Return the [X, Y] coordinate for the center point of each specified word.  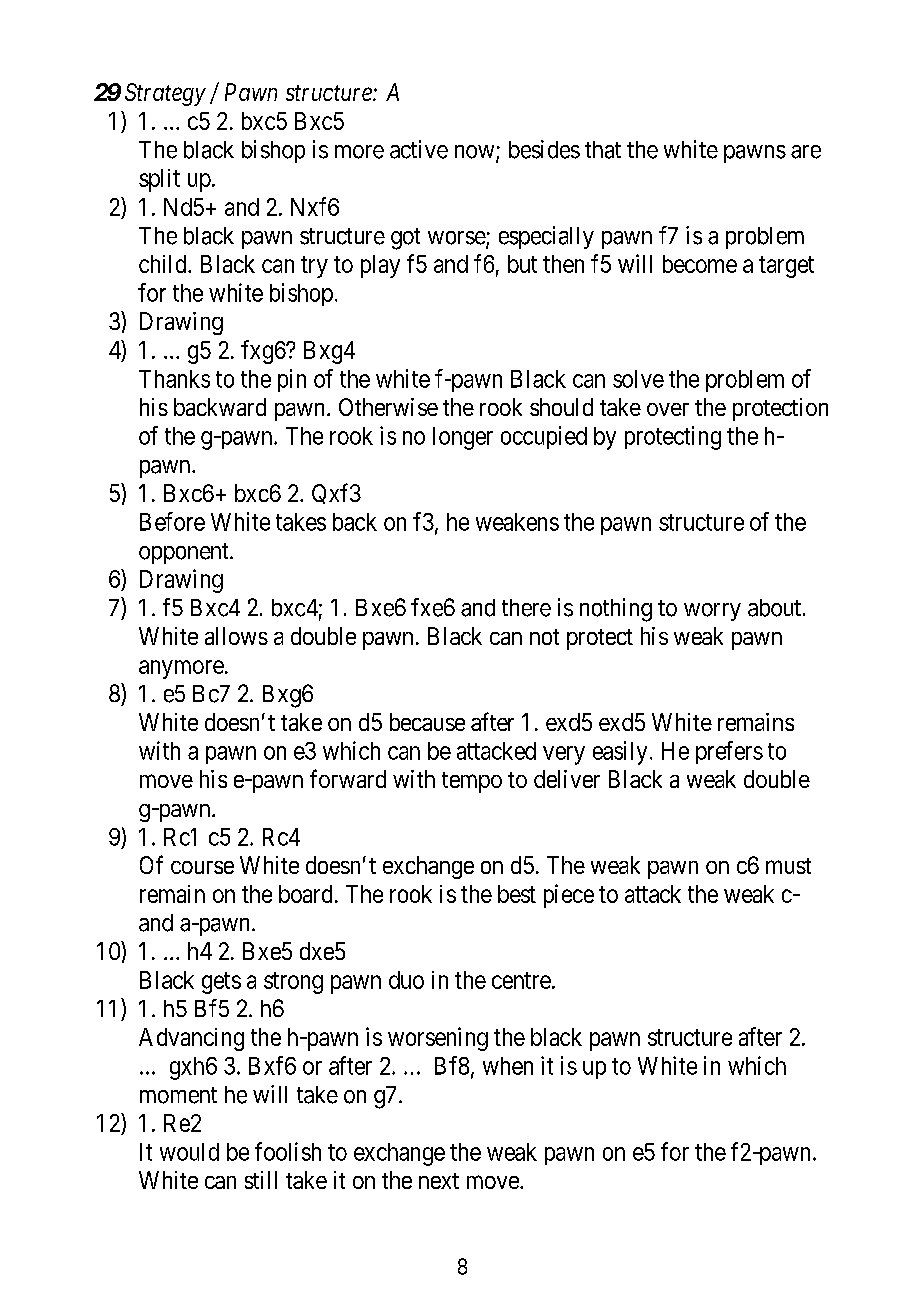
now [476, 153]
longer [463, 438]
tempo [472, 782]
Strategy [165, 94]
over [668, 409]
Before [172, 521]
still [261, 1180]
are [806, 152]
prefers [729, 752]
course [202, 867]
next [439, 1181]
